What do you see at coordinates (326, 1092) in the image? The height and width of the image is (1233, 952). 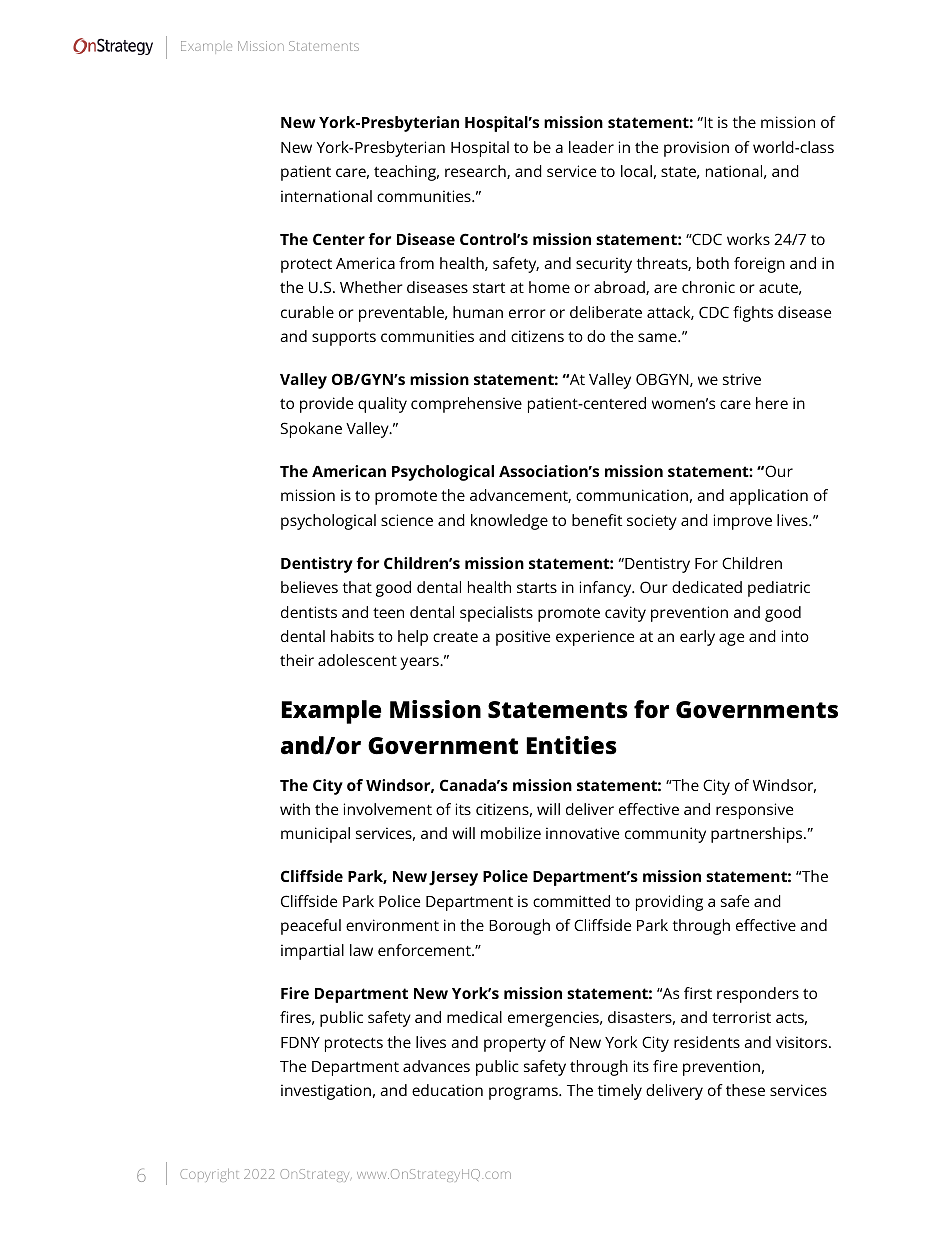 I see `investigation` at bounding box center [326, 1092].
